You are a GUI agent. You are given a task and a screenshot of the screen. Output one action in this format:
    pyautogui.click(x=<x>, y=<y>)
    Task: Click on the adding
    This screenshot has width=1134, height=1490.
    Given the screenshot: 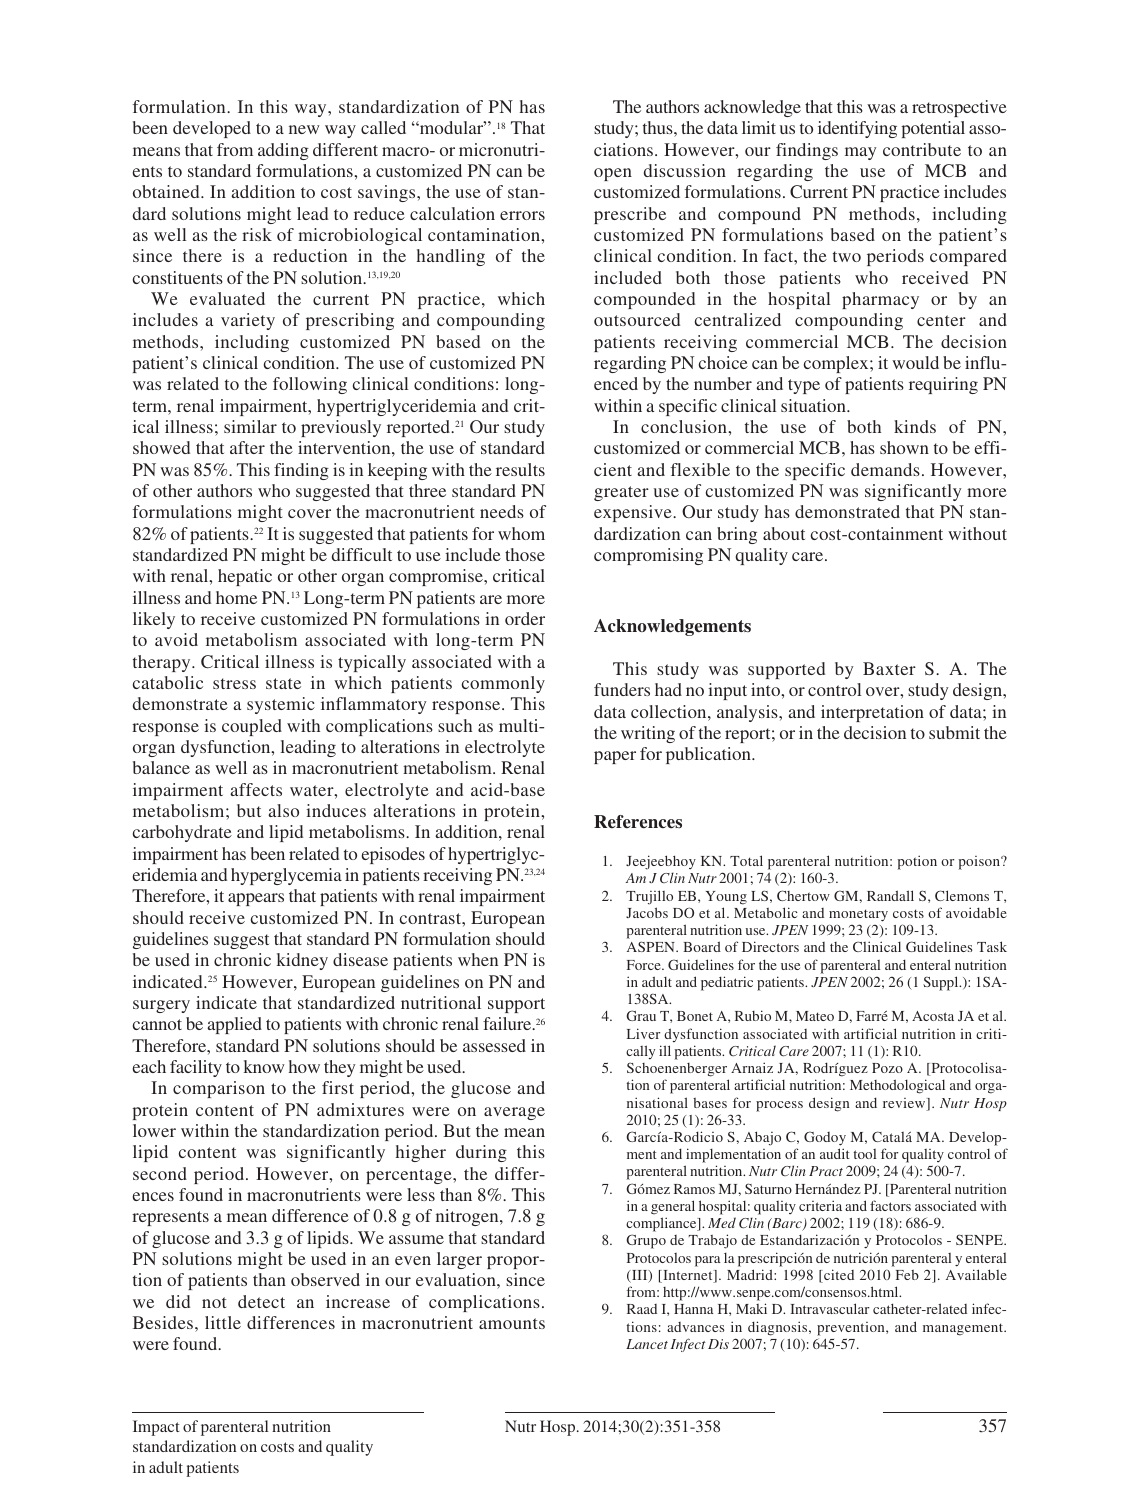 What is the action you would take?
    pyautogui.click(x=283, y=151)
